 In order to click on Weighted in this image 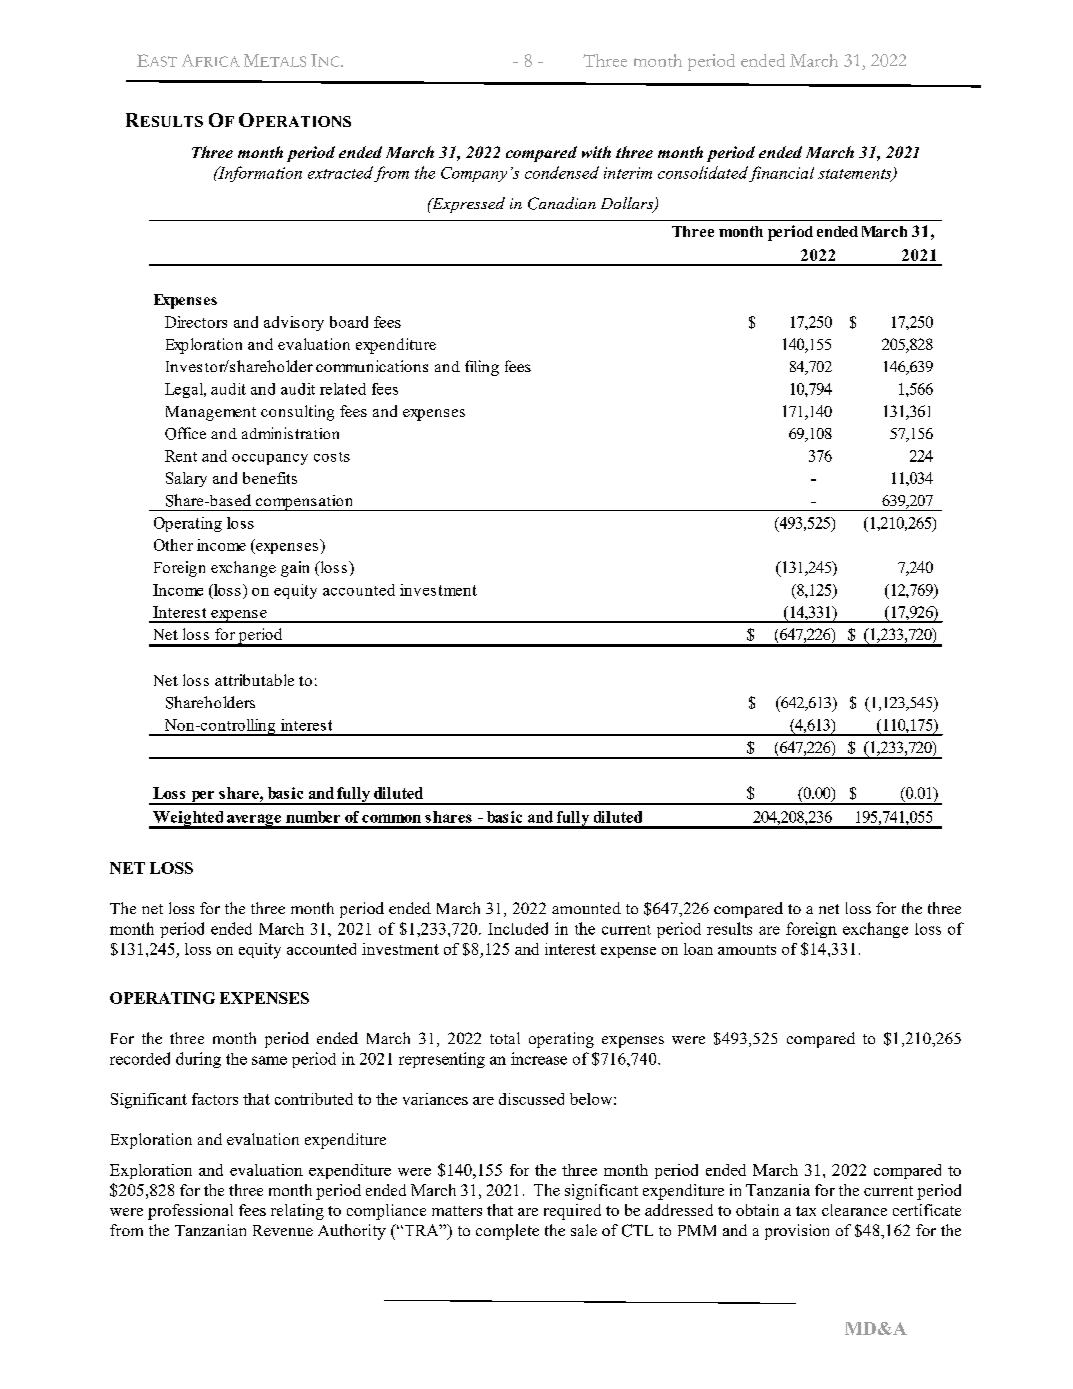, I will do `click(188, 820)`.
